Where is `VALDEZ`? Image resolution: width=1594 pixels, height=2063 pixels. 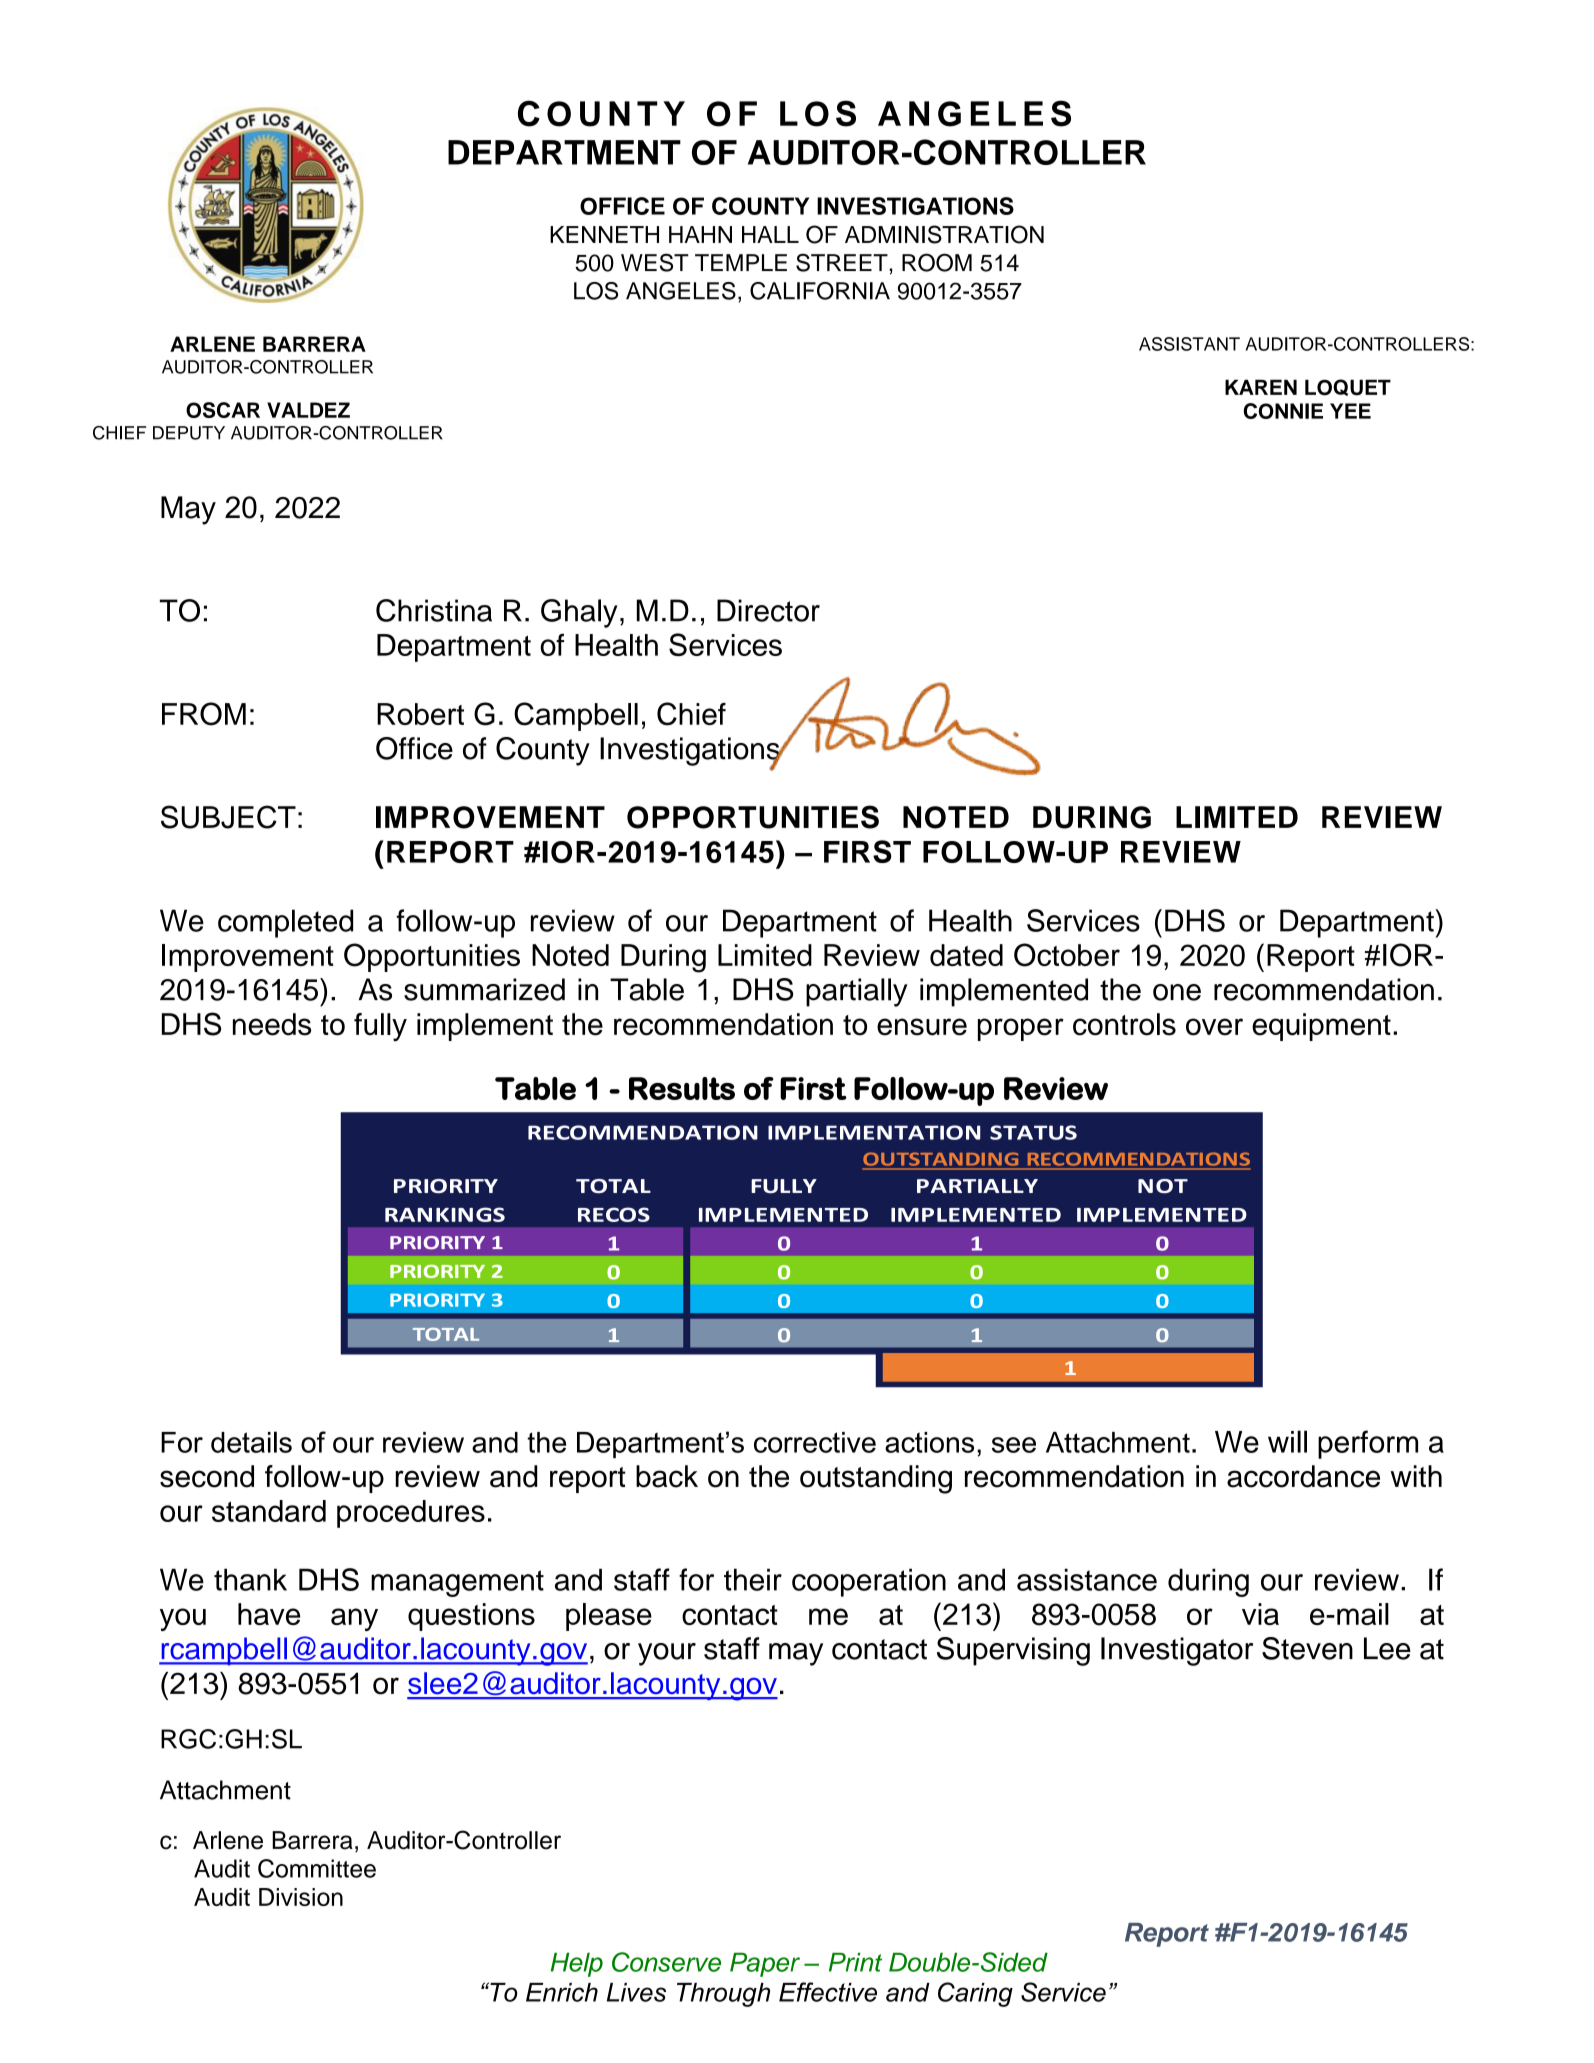 VALDEZ is located at coordinates (308, 410).
